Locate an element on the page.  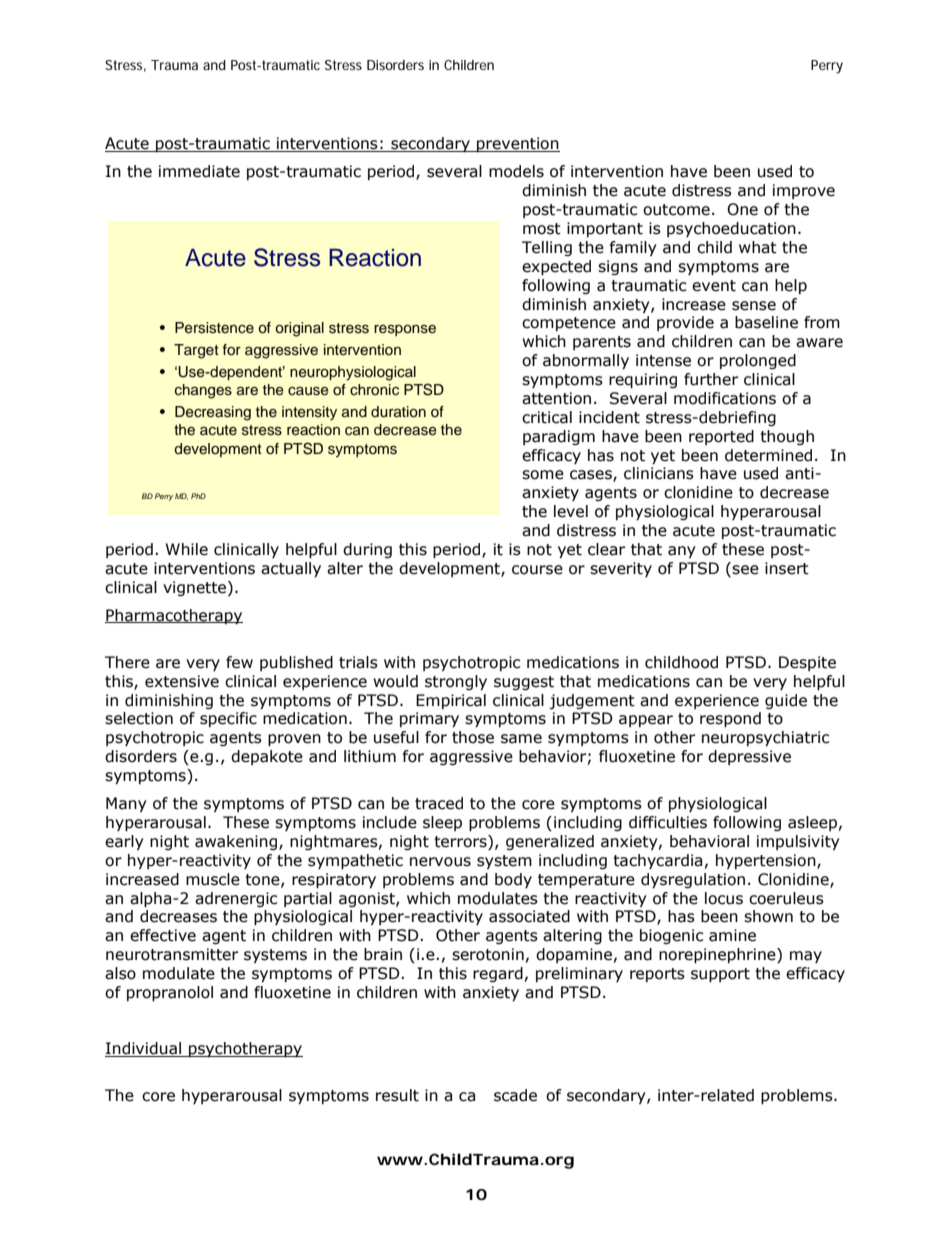
Despite is located at coordinates (807, 663).
